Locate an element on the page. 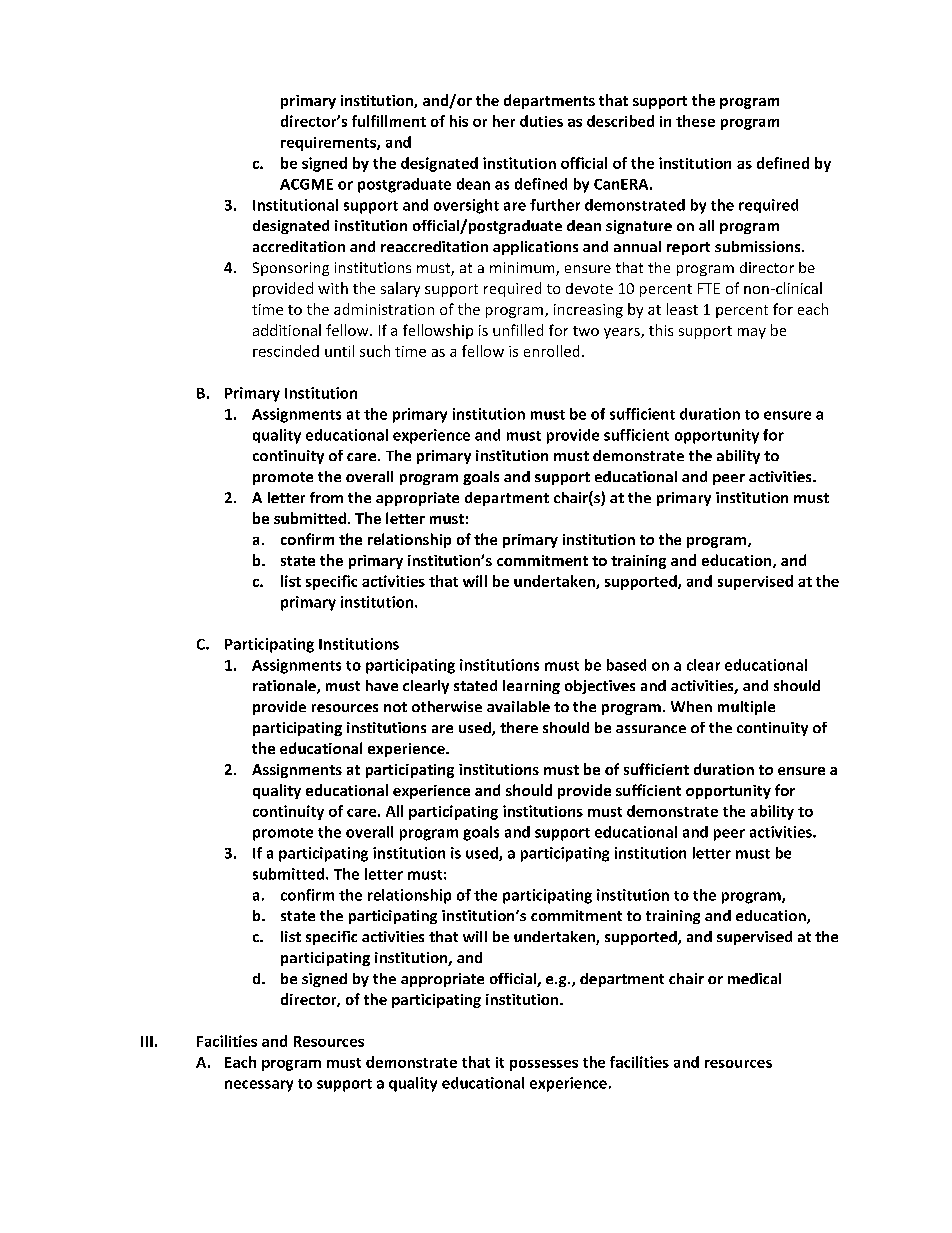  there is located at coordinates (519, 727).
